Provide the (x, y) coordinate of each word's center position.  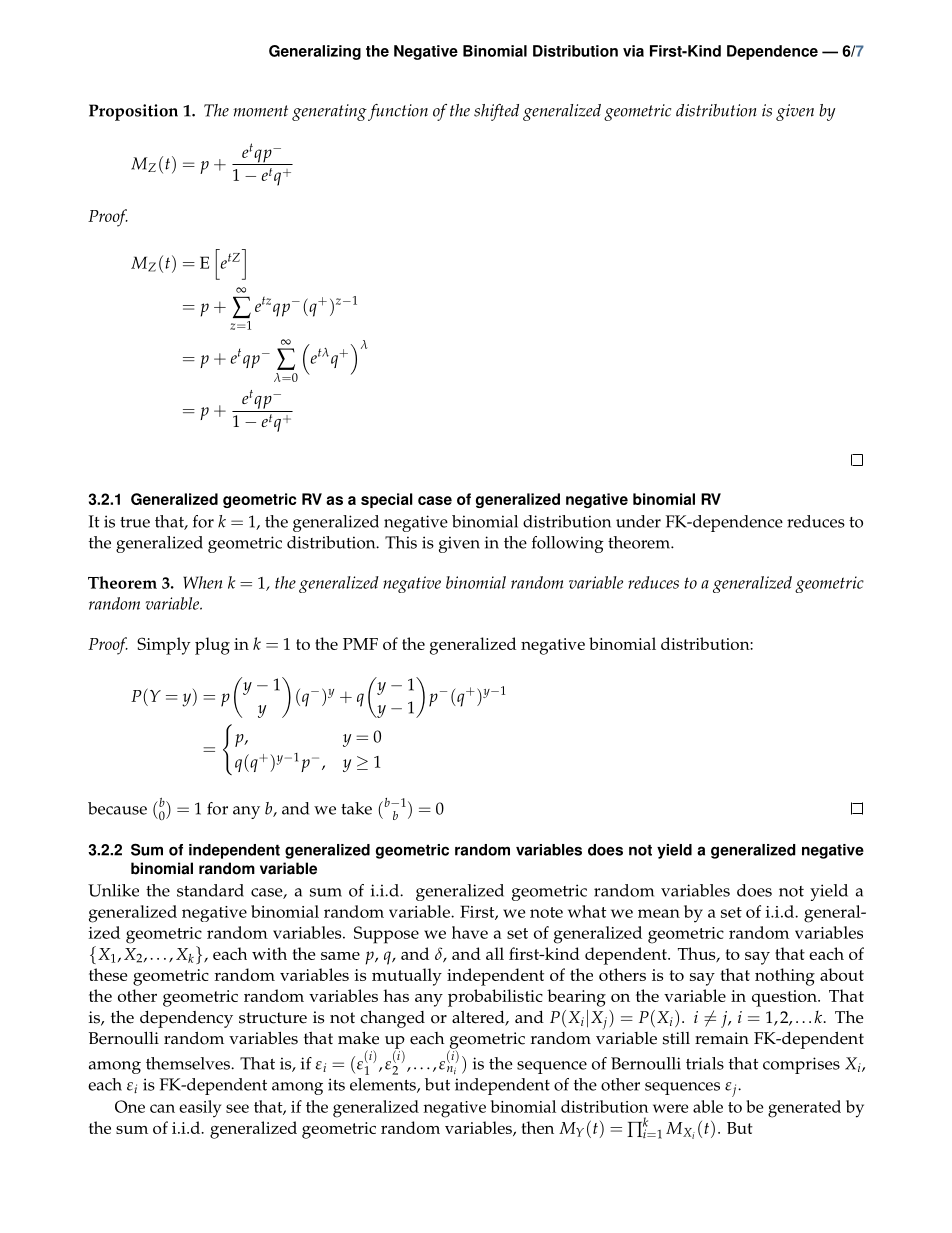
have (470, 932)
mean (659, 913)
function (398, 112)
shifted (496, 112)
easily (200, 1109)
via (633, 51)
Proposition (133, 112)
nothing (785, 977)
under (638, 521)
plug (212, 646)
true (135, 522)
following (568, 544)
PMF (360, 644)
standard (210, 890)
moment (260, 111)
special (387, 500)
